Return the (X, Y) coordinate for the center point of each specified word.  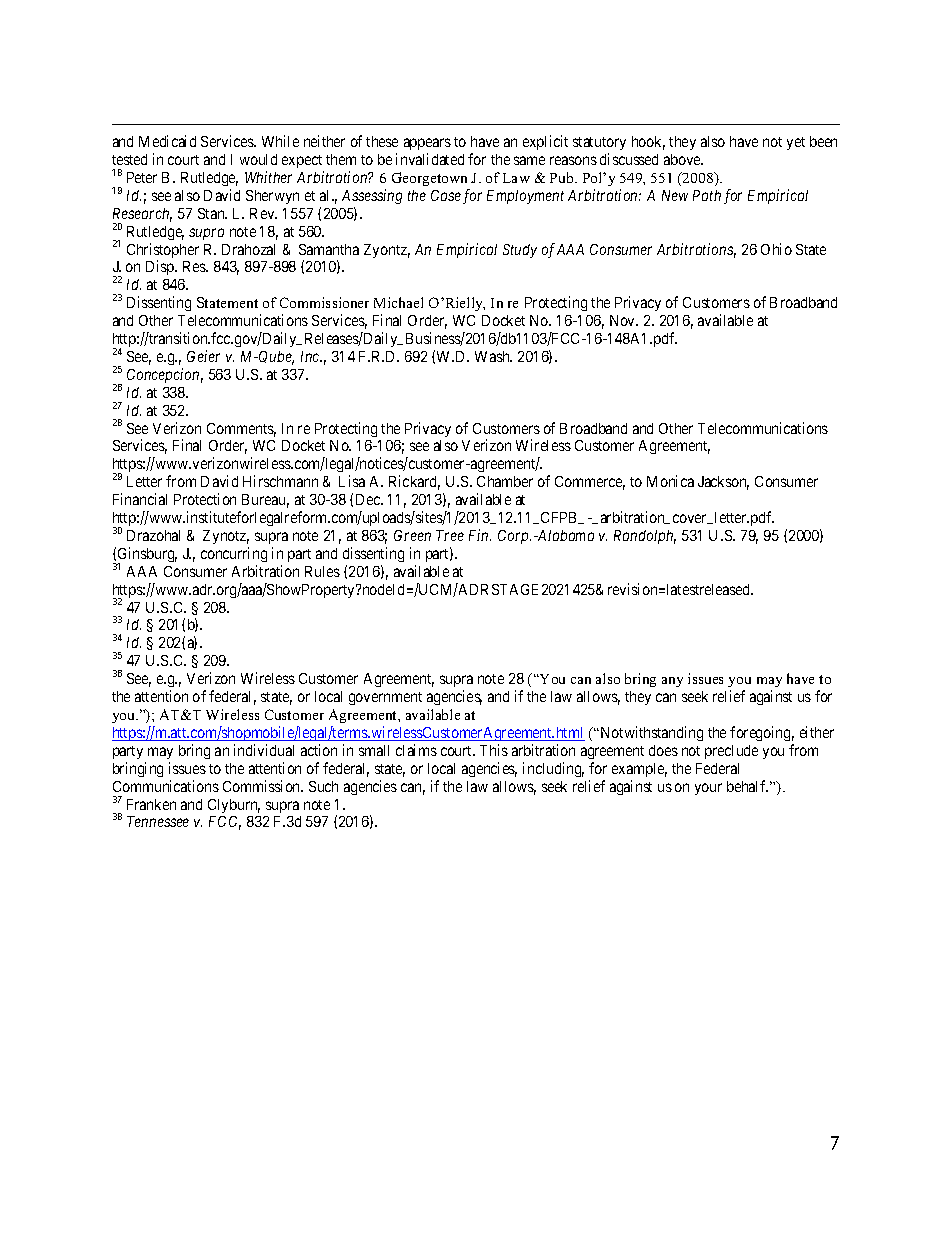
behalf (747, 786)
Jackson (723, 483)
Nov (624, 320)
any (672, 682)
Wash (493, 356)
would (258, 159)
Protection (205, 499)
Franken (151, 804)
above (683, 159)
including (553, 769)
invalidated (430, 159)
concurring (234, 554)
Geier (203, 356)
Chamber (505, 481)
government (385, 698)
